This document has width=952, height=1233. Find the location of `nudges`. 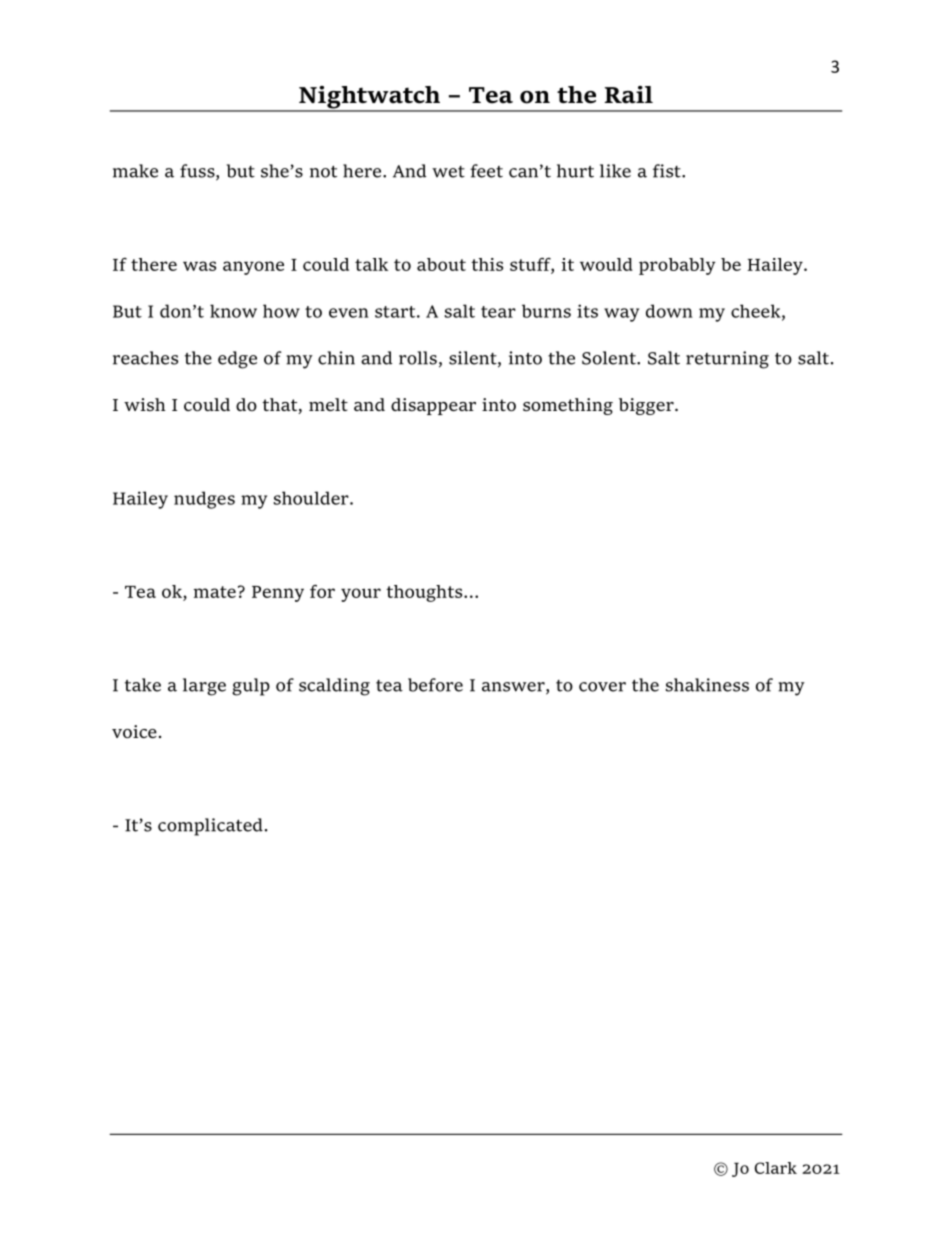

nudges is located at coordinates (204, 500).
